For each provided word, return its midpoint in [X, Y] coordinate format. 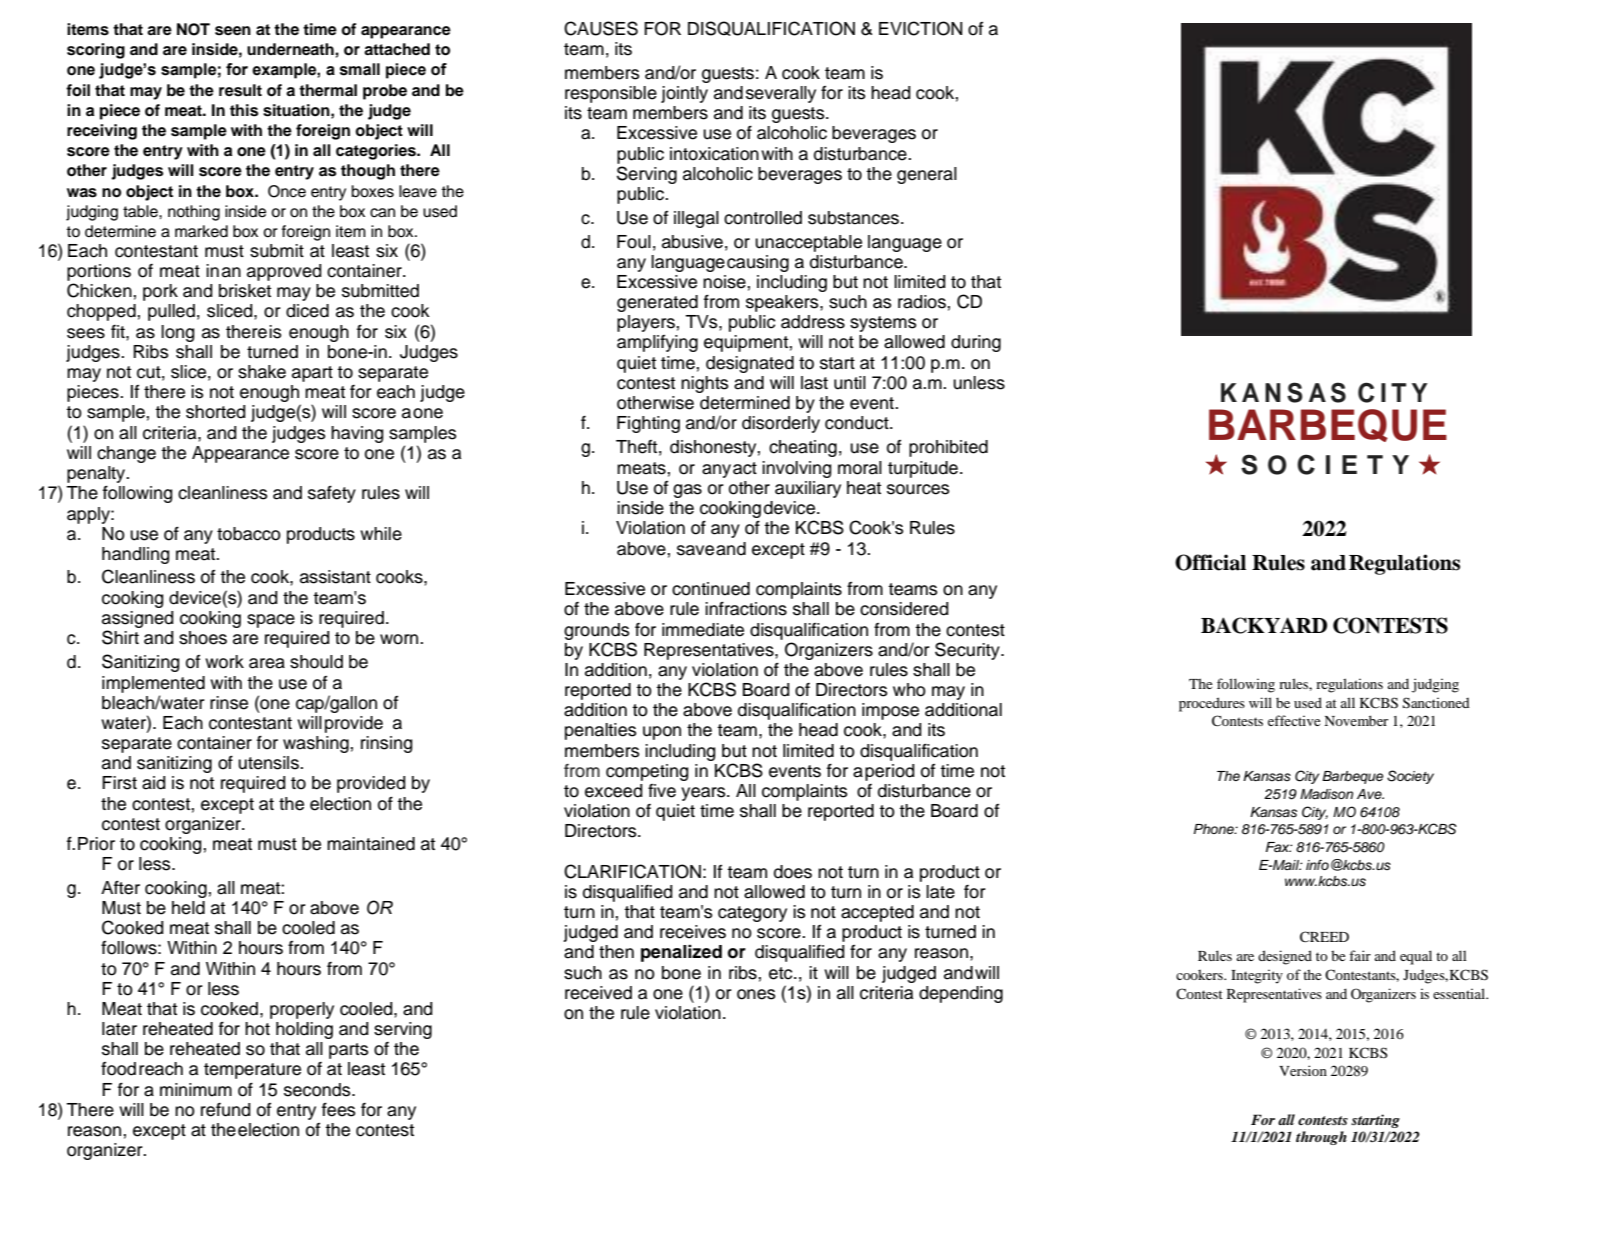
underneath [291, 49]
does [793, 872]
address [813, 322]
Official [1210, 562]
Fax [1279, 847]
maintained [371, 844]
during [976, 343]
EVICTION [920, 28]
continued [711, 589]
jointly [684, 94]
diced [307, 311]
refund [225, 1110]
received [598, 993]
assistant [335, 577]
